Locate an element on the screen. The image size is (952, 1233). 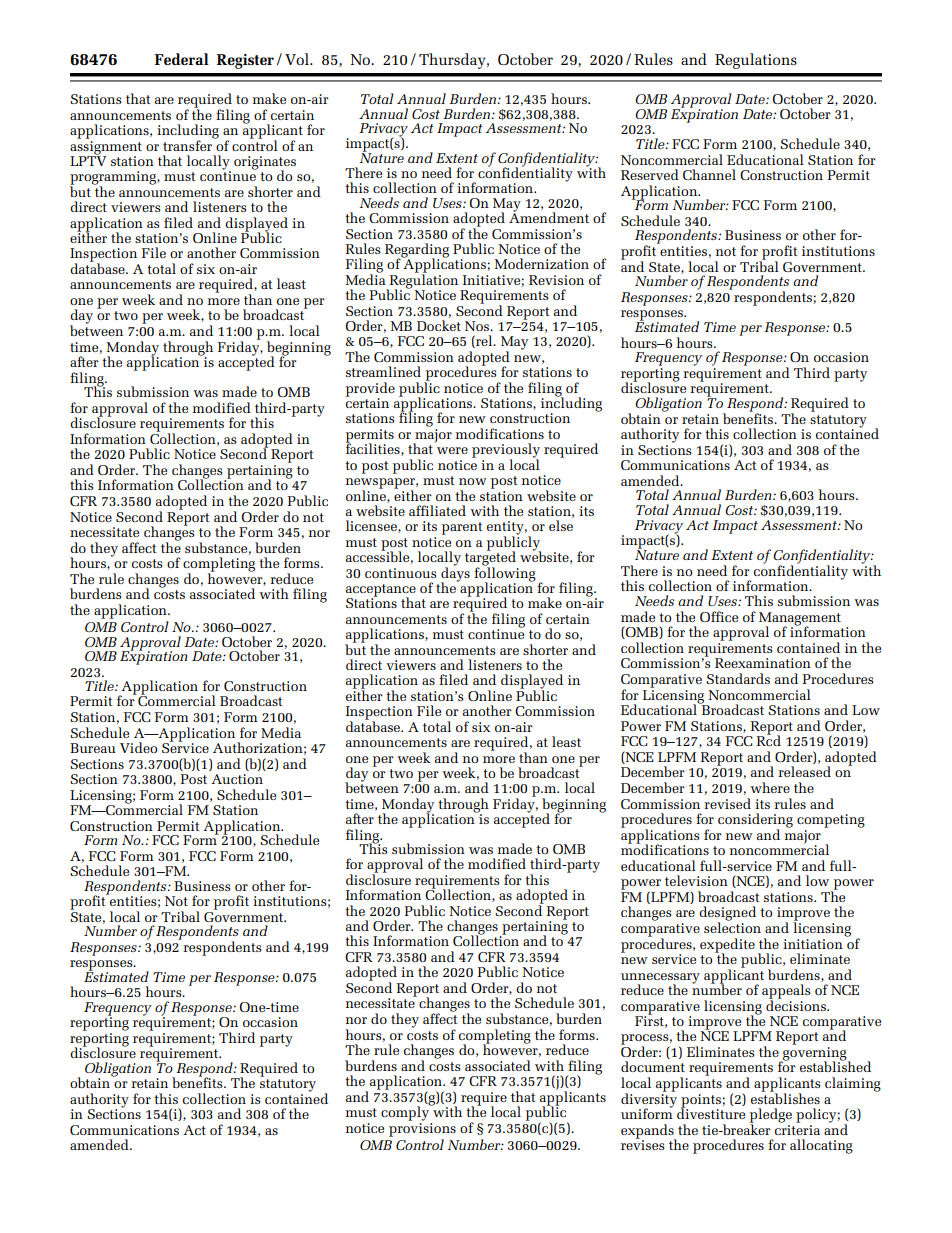
days is located at coordinates (455, 574).
